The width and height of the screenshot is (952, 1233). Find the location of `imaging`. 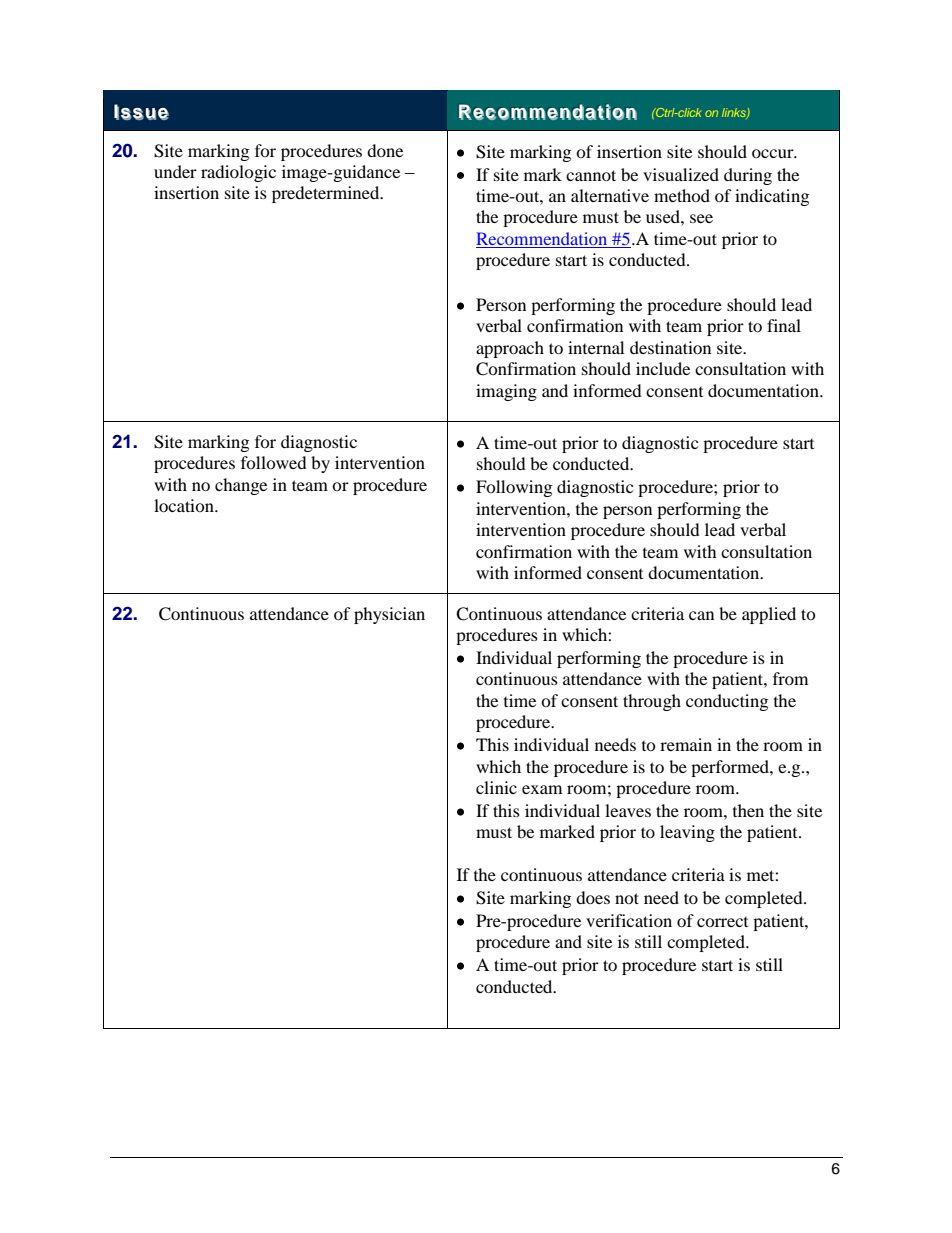

imaging is located at coordinates (506, 392).
